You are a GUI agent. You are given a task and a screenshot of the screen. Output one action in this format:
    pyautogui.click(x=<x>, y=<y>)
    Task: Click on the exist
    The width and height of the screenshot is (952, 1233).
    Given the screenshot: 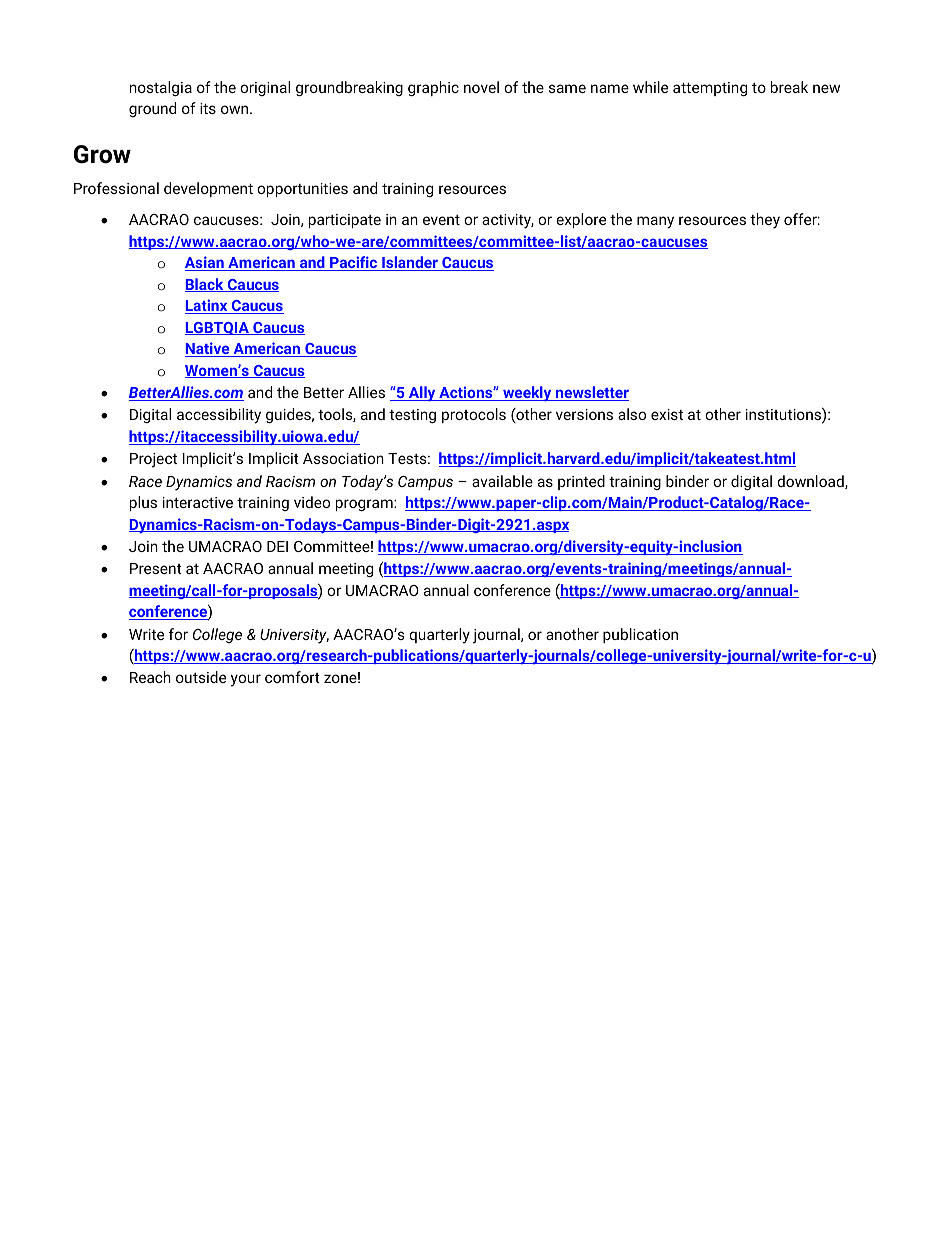 What is the action you would take?
    pyautogui.click(x=667, y=414)
